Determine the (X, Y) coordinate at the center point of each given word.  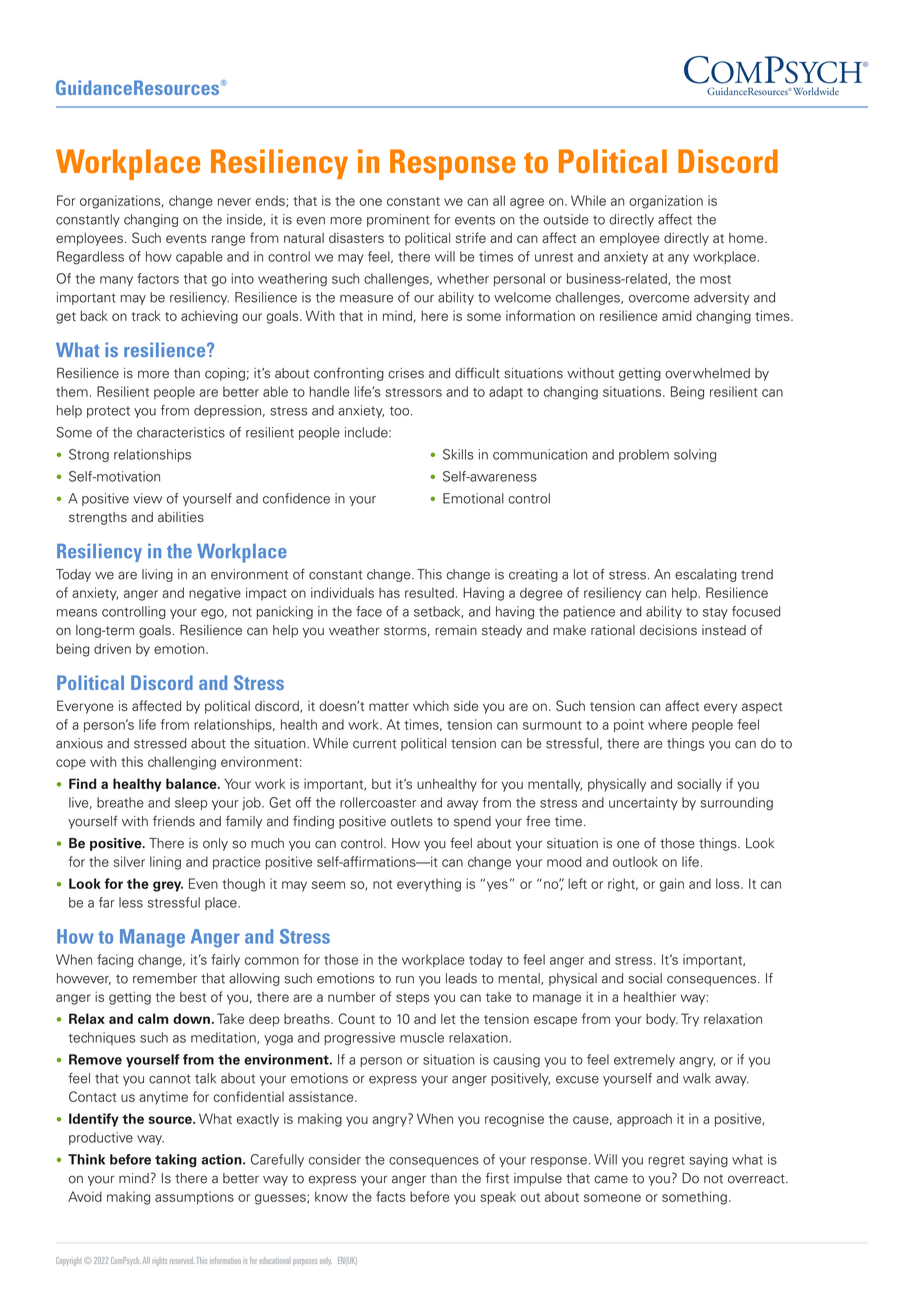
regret (666, 1161)
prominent (398, 220)
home (747, 238)
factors (158, 278)
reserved (182, 1260)
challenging (182, 763)
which (431, 706)
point (629, 725)
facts (390, 1196)
